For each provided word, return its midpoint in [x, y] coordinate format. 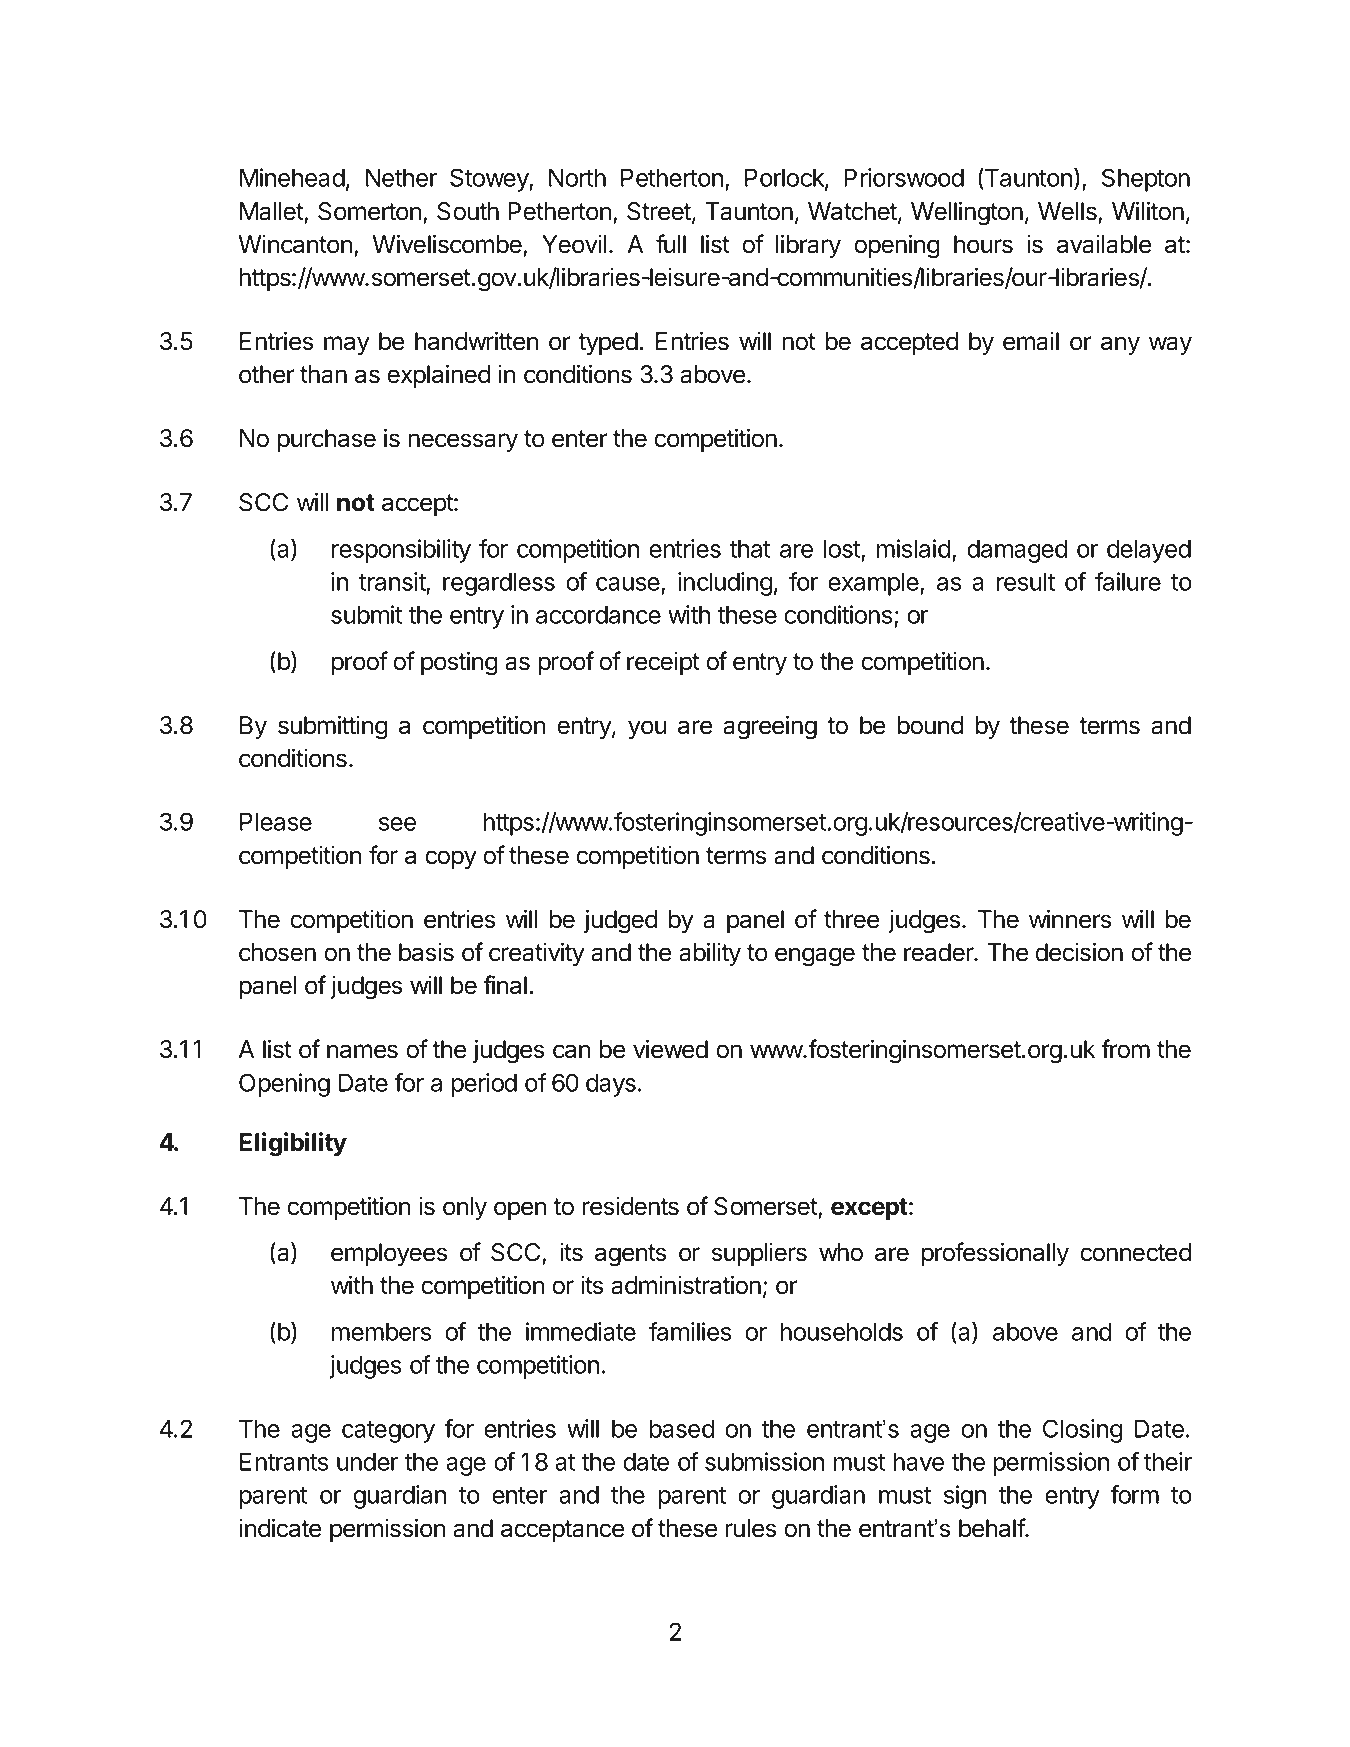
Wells [1068, 212]
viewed [670, 1049]
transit [392, 581]
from [1125, 1049]
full [671, 243]
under [367, 1461]
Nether [401, 177]
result [1026, 581]
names [362, 1051]
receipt [663, 663]
